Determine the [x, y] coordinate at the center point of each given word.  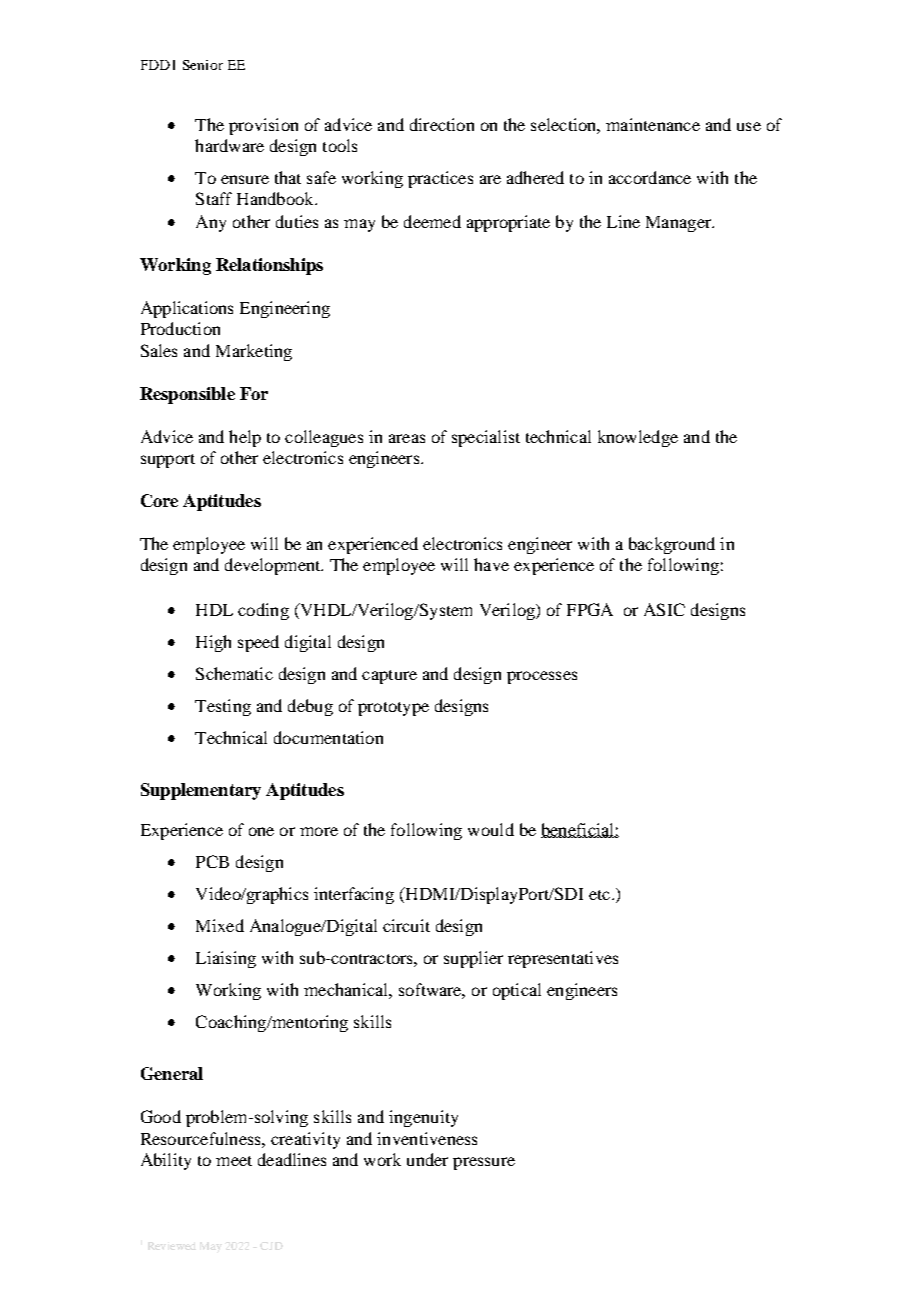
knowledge [638, 438]
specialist [486, 438]
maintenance [653, 124]
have [491, 564]
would [491, 829]
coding [263, 611]
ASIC [664, 609]
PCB [212, 861]
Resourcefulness [202, 1138]
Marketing [254, 352]
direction [442, 124]
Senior [203, 65]
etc [599, 895]
